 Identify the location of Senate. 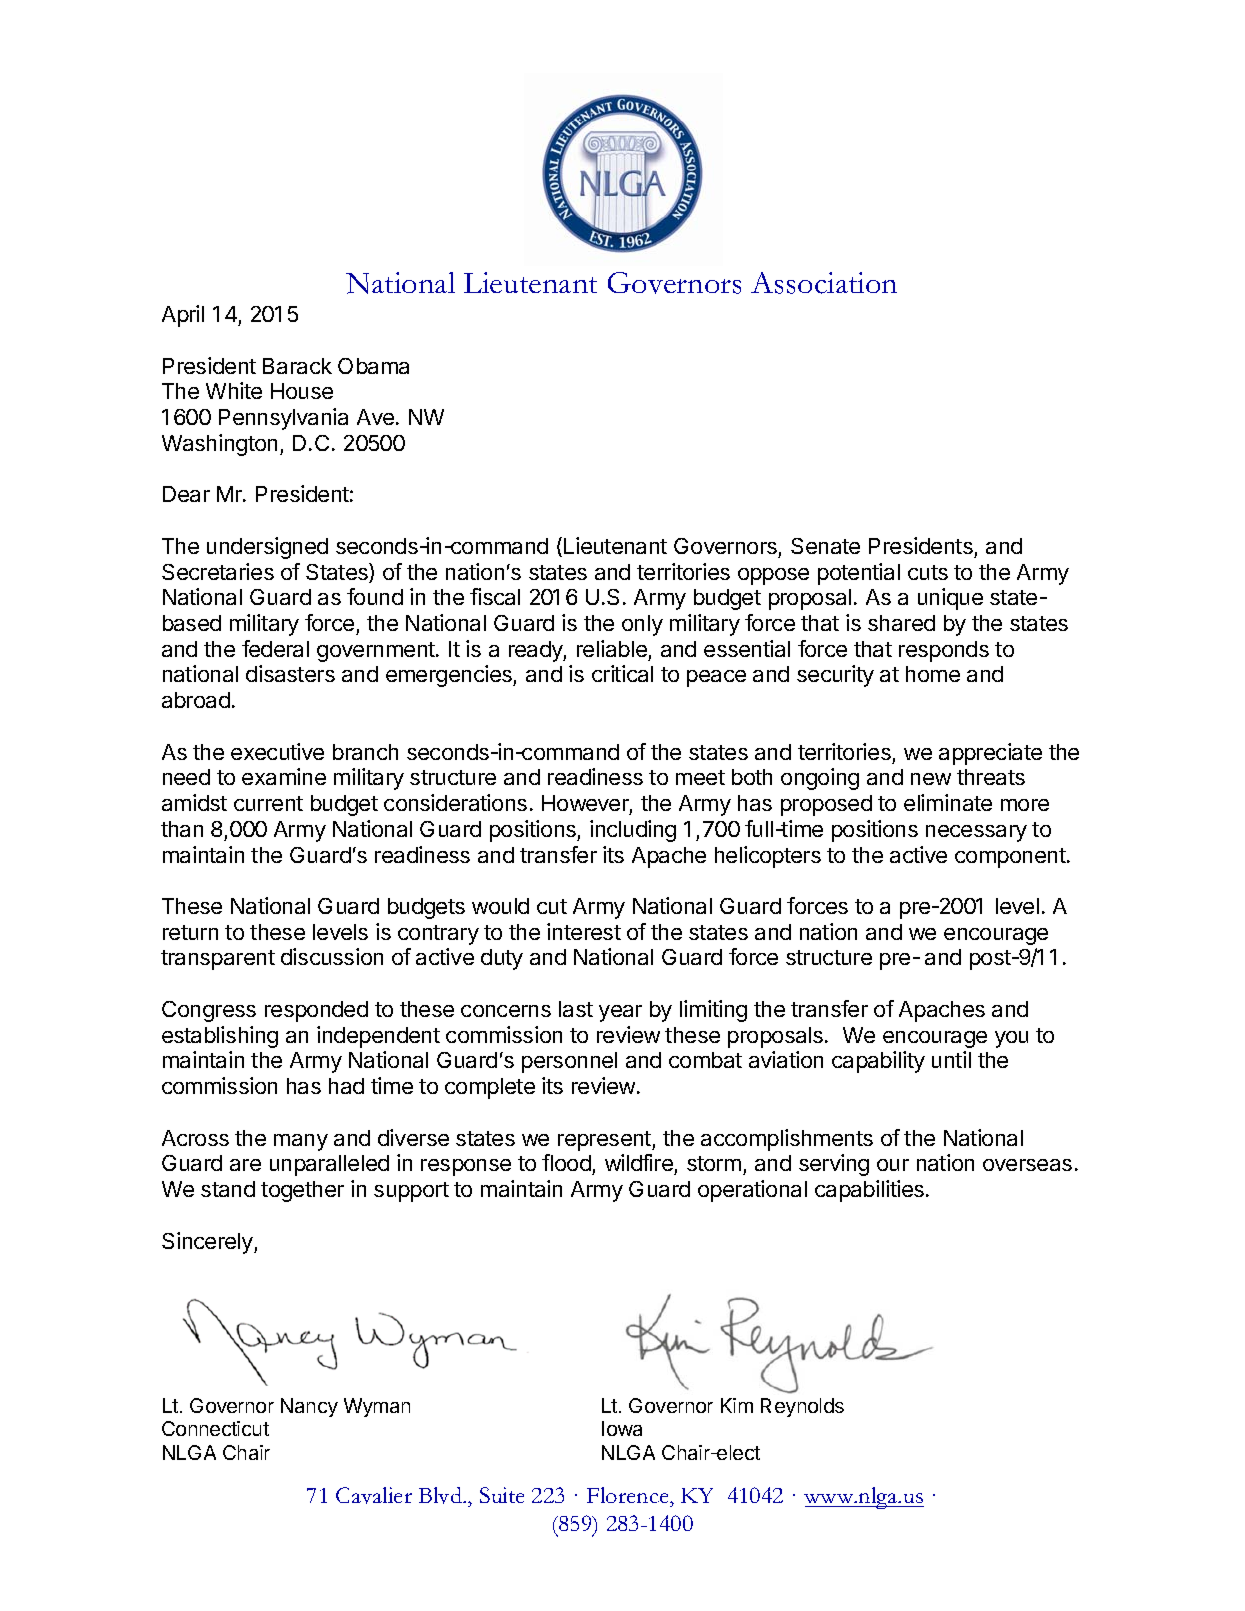
(825, 546).
